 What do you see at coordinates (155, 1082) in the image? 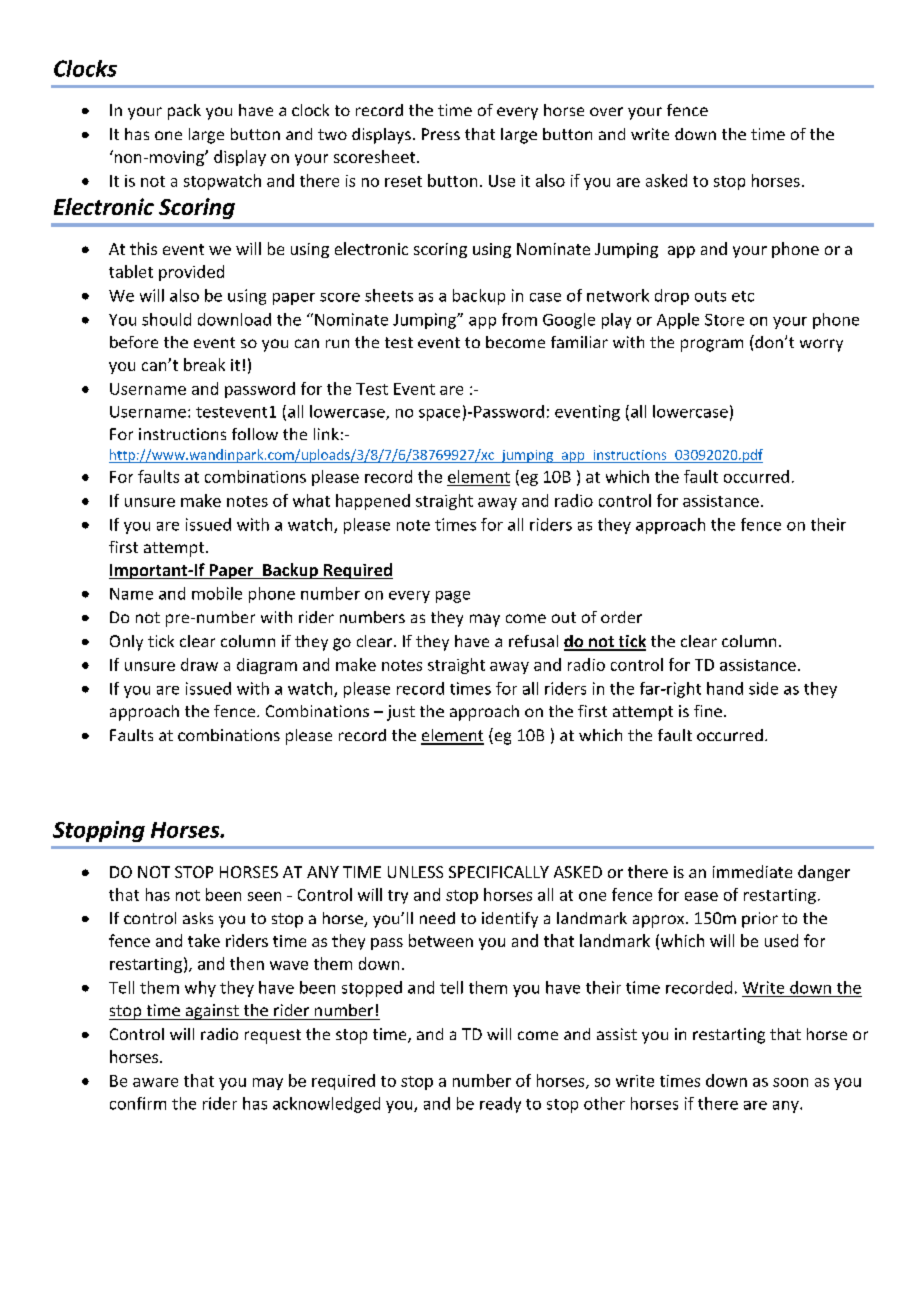
I see `aware` at bounding box center [155, 1082].
